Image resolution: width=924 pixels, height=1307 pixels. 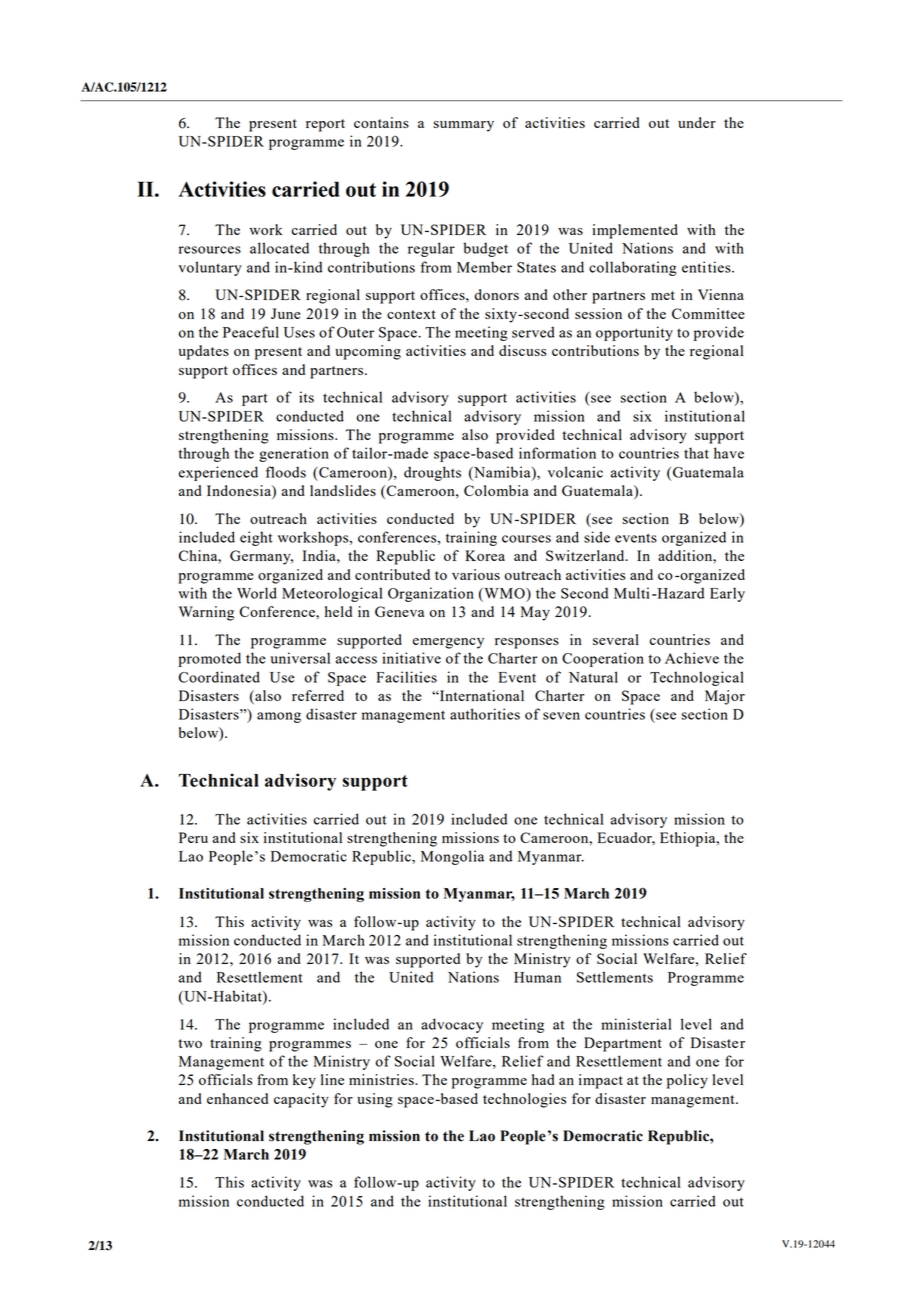 I want to click on authorities, so click(x=485, y=714).
